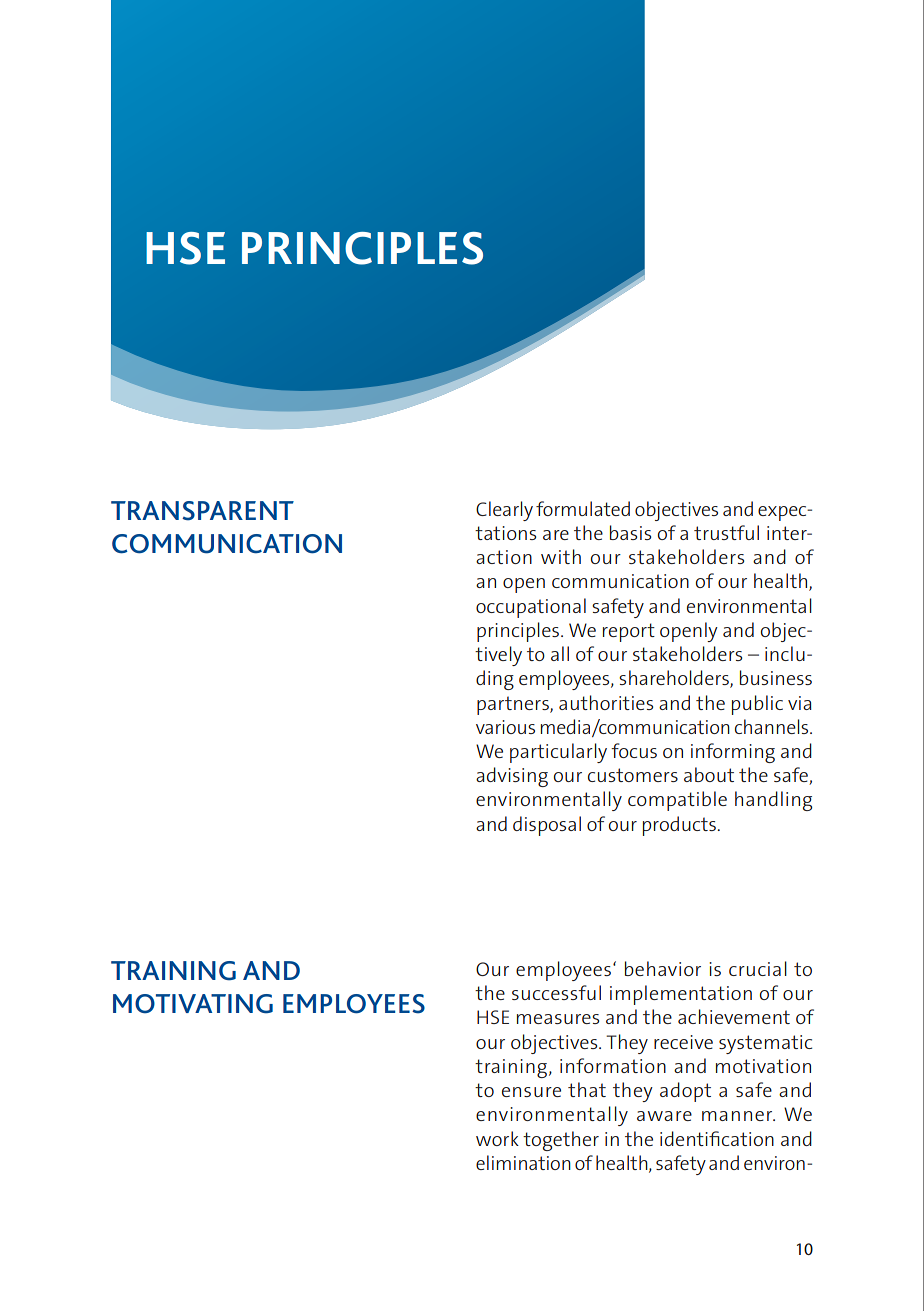 Image resolution: width=924 pixels, height=1311 pixels. I want to click on work, so click(497, 1138).
